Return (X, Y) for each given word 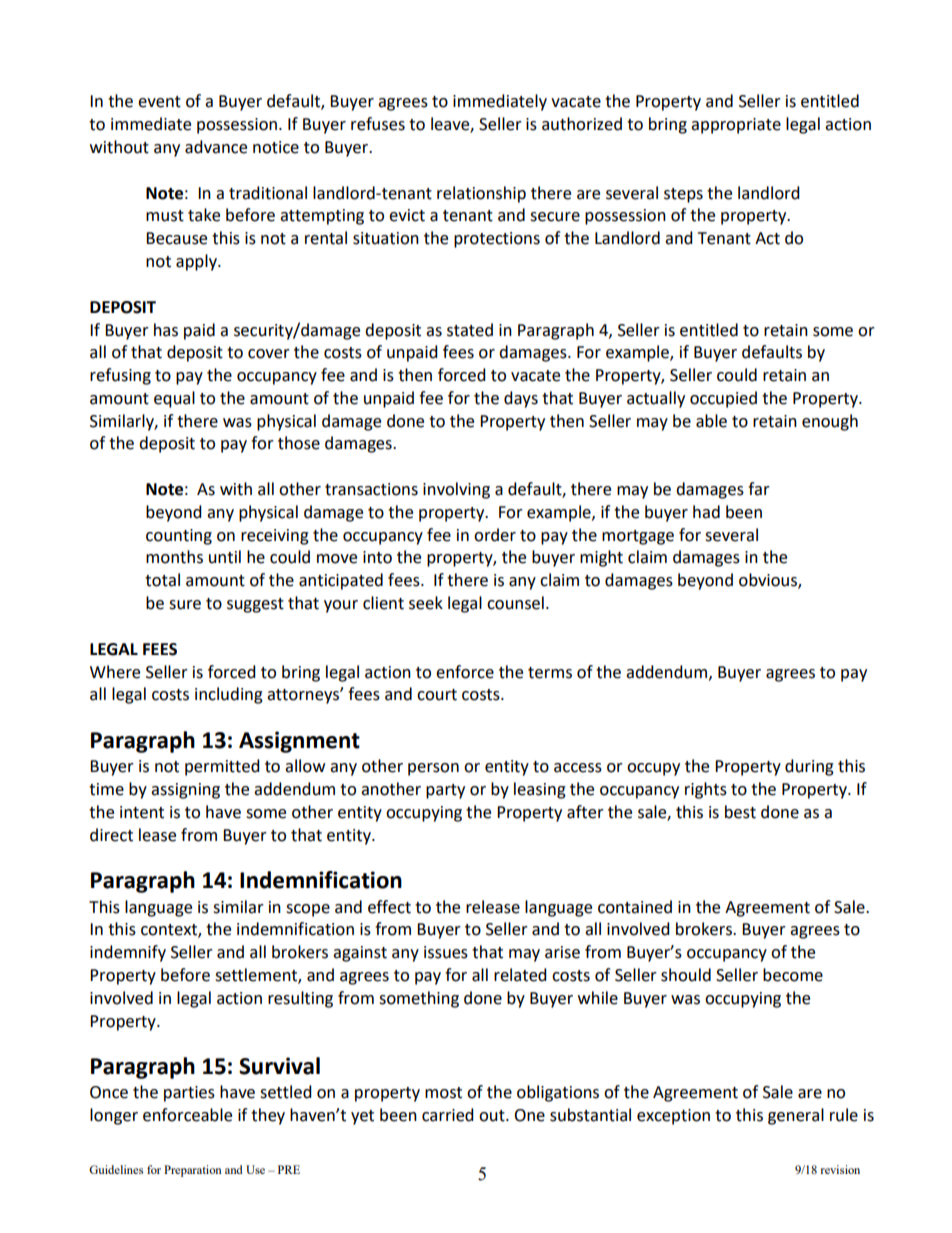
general (796, 1116)
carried (448, 1115)
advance (216, 147)
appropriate (736, 126)
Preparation (193, 1171)
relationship (481, 194)
